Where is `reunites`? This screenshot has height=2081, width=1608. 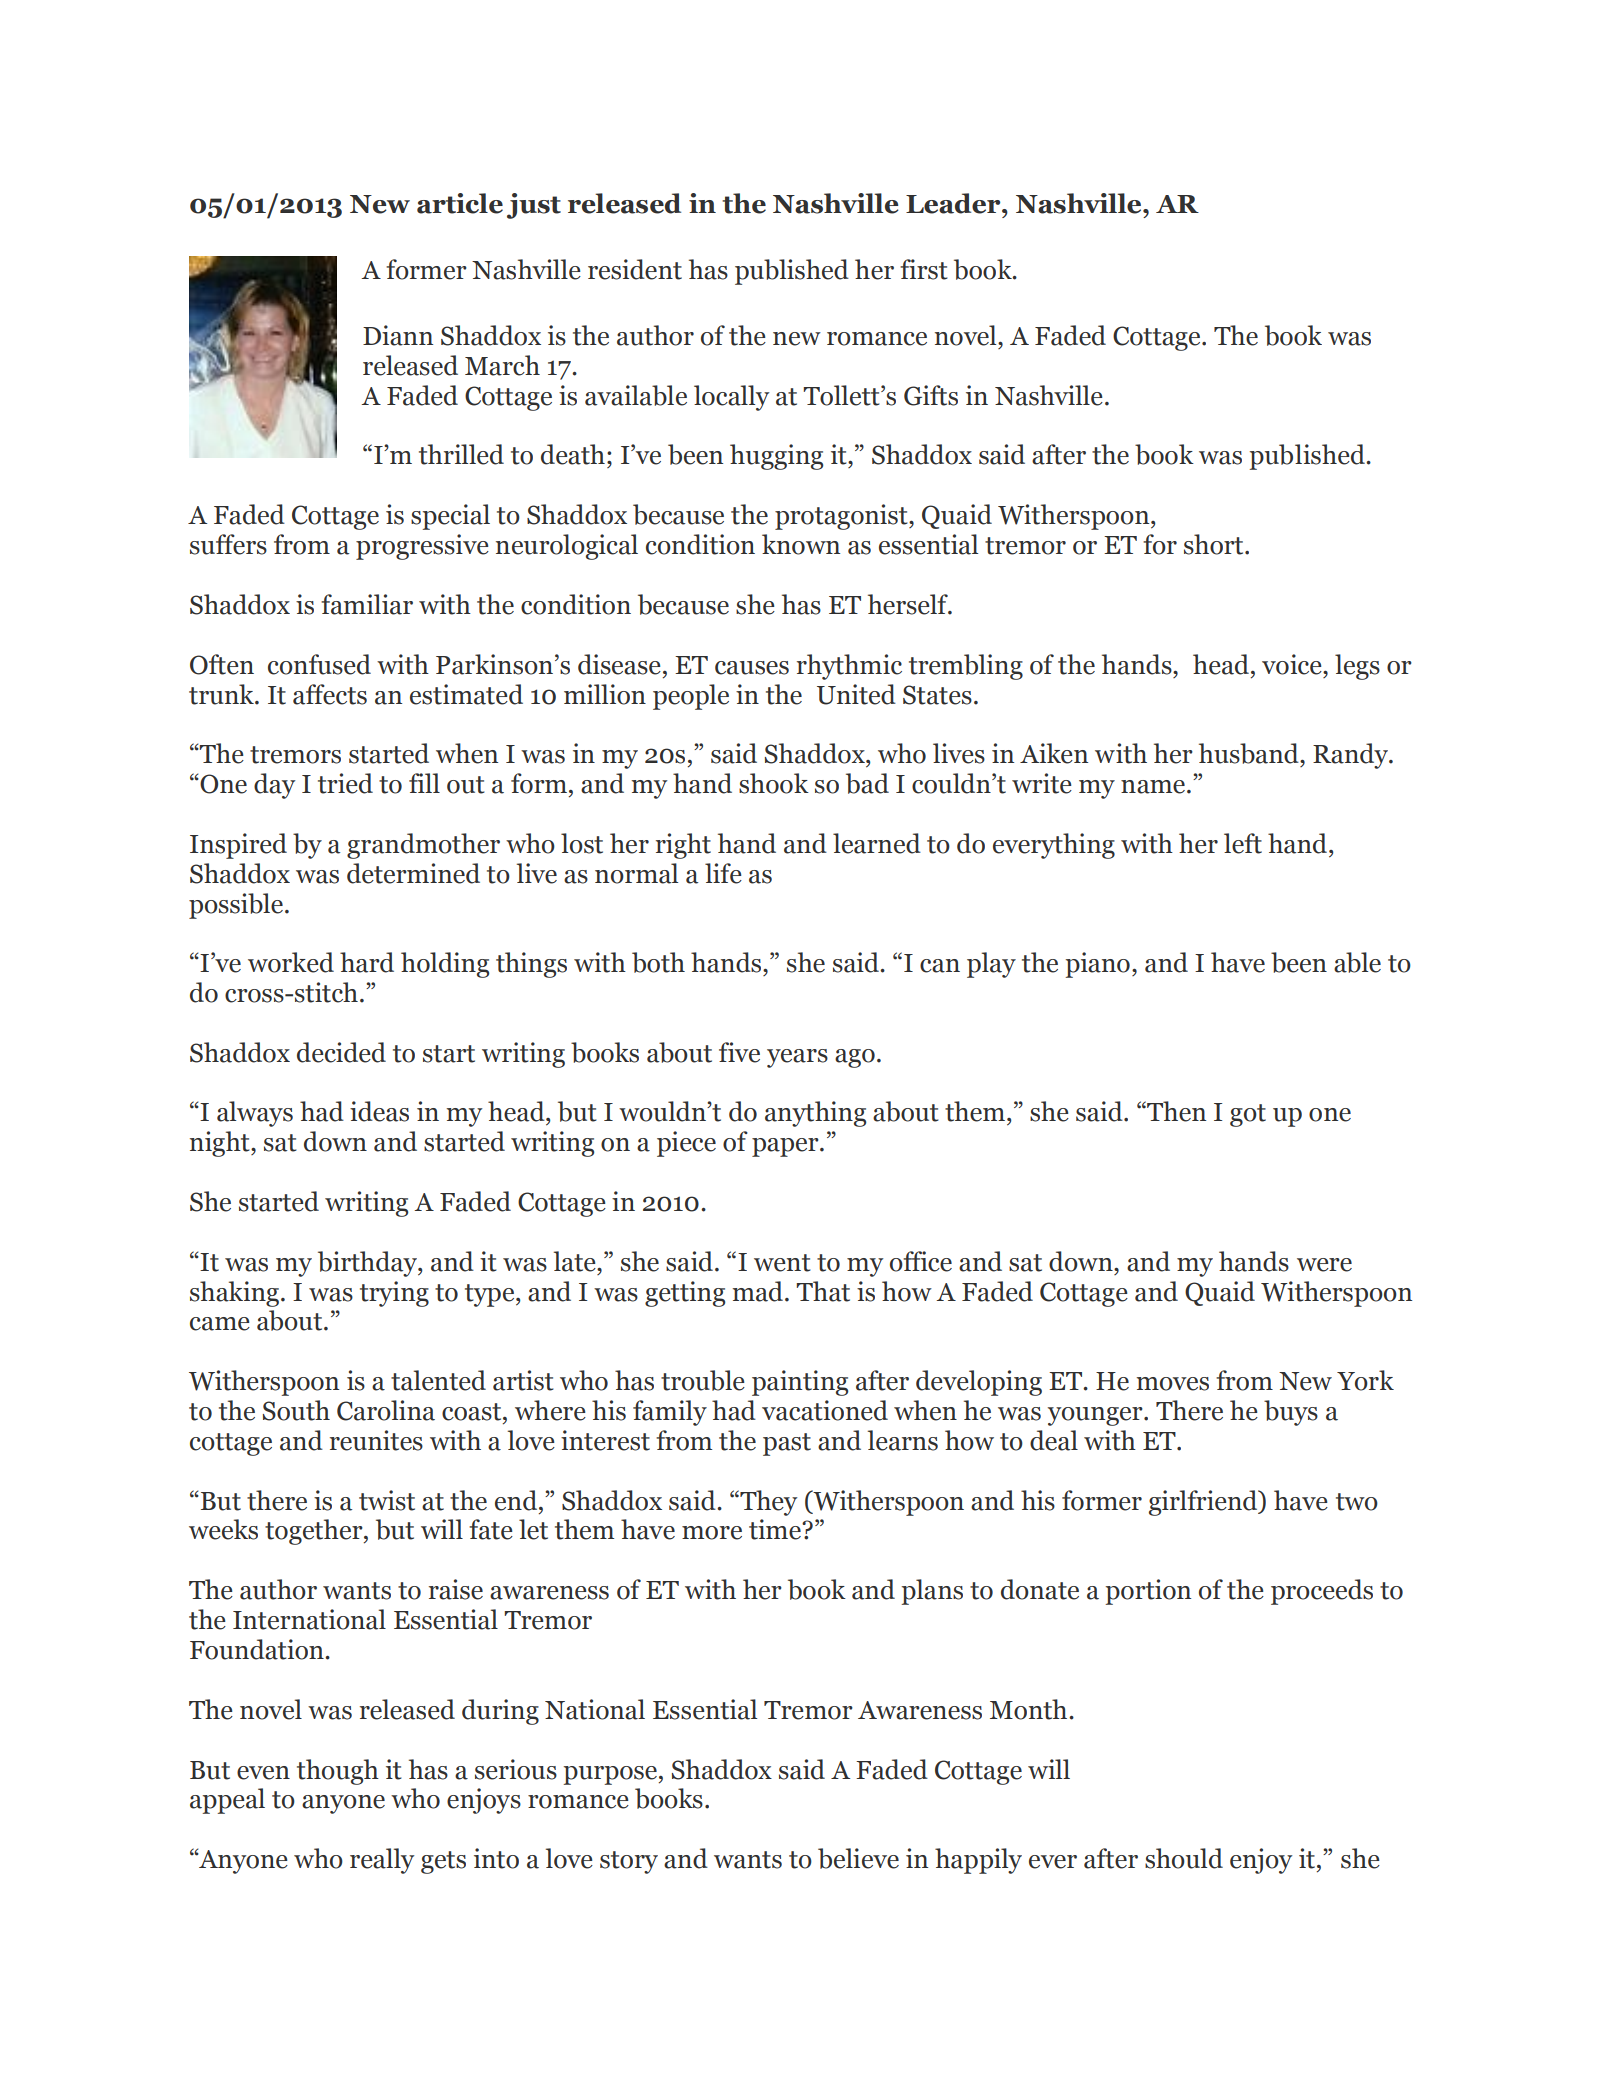 reunites is located at coordinates (376, 1440).
